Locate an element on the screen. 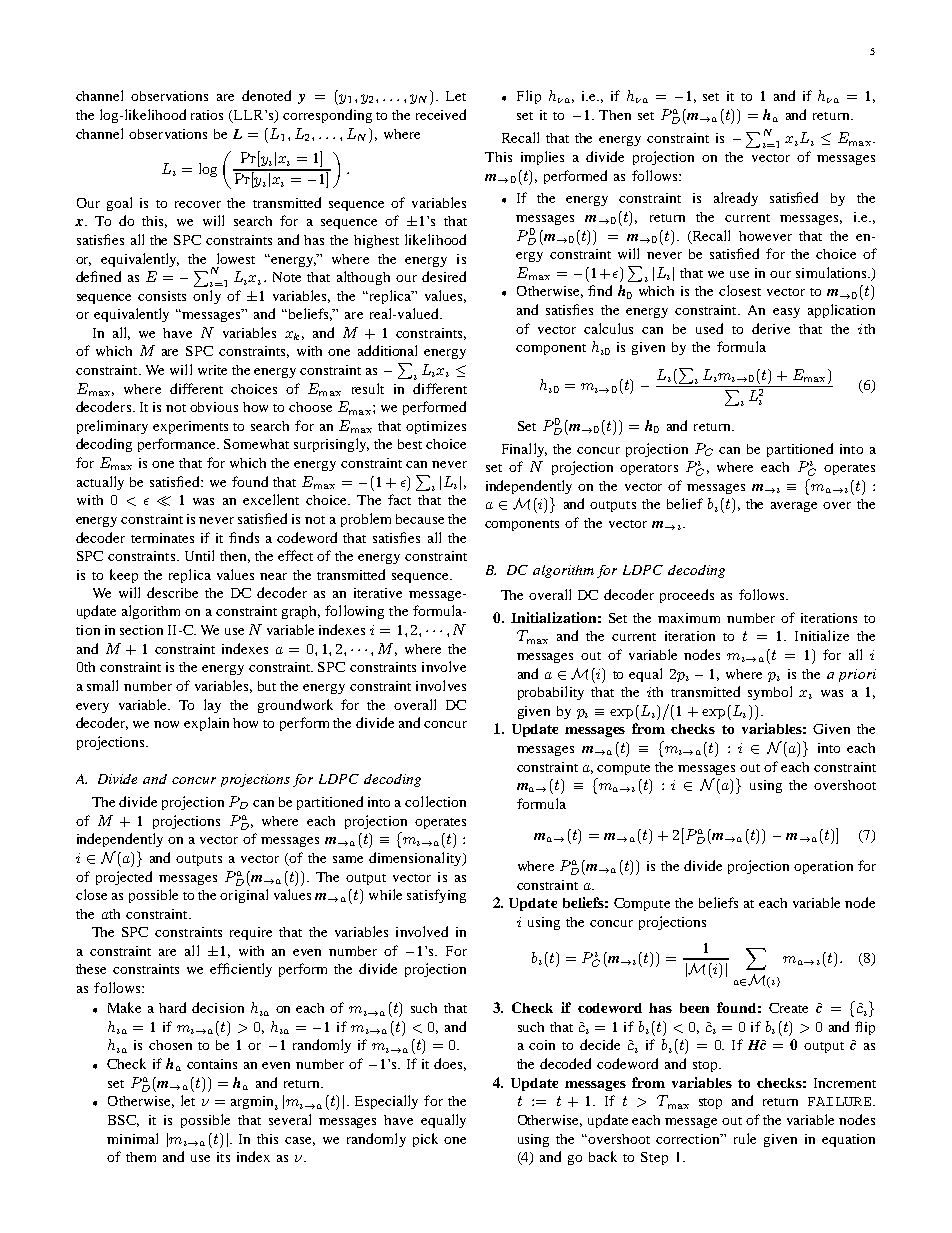 The image size is (952, 1233). because is located at coordinates (420, 519).
